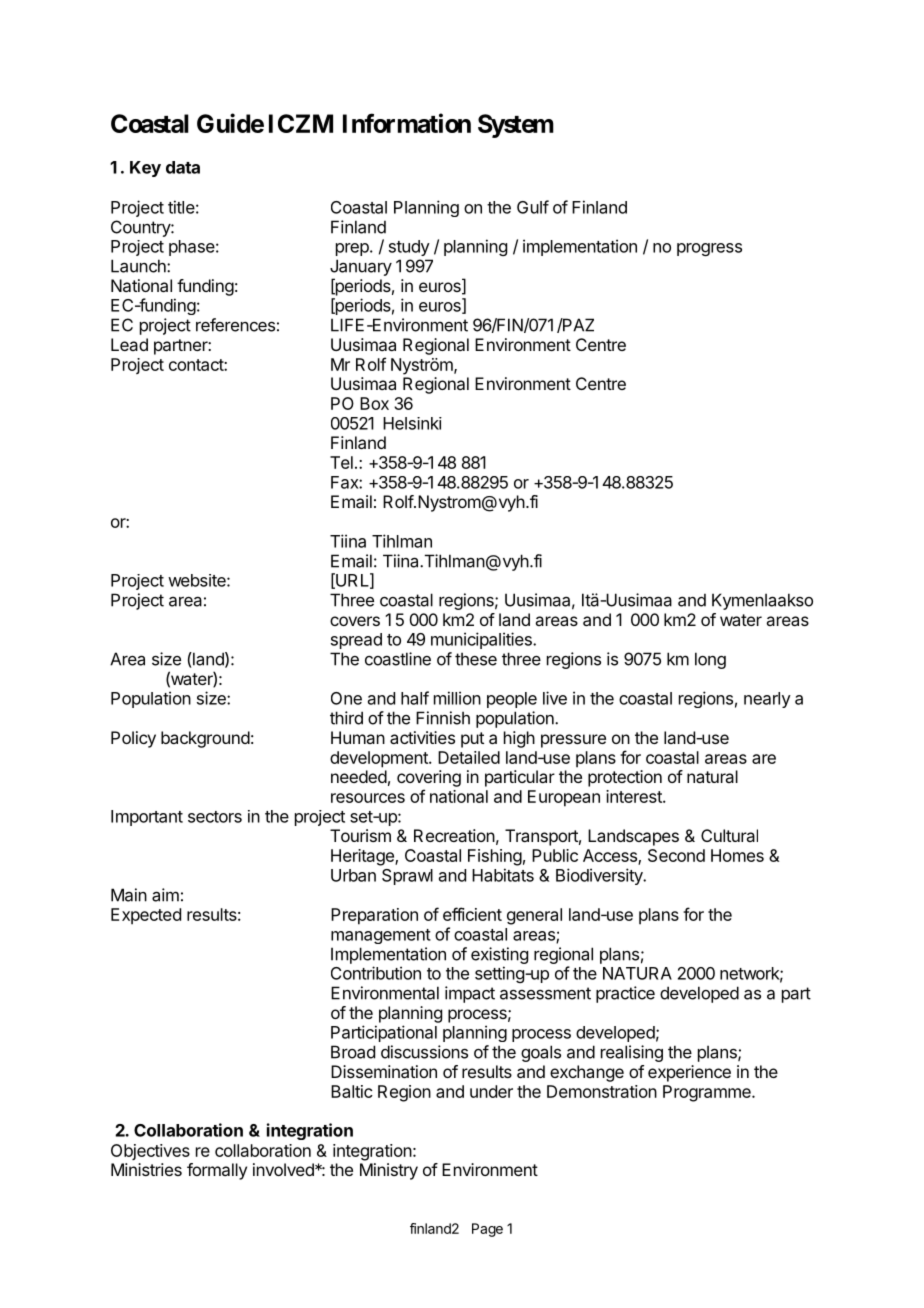 The height and width of the page is (1308, 924). Describe the element at coordinates (407, 123) in the page. I see `Information` at that location.
